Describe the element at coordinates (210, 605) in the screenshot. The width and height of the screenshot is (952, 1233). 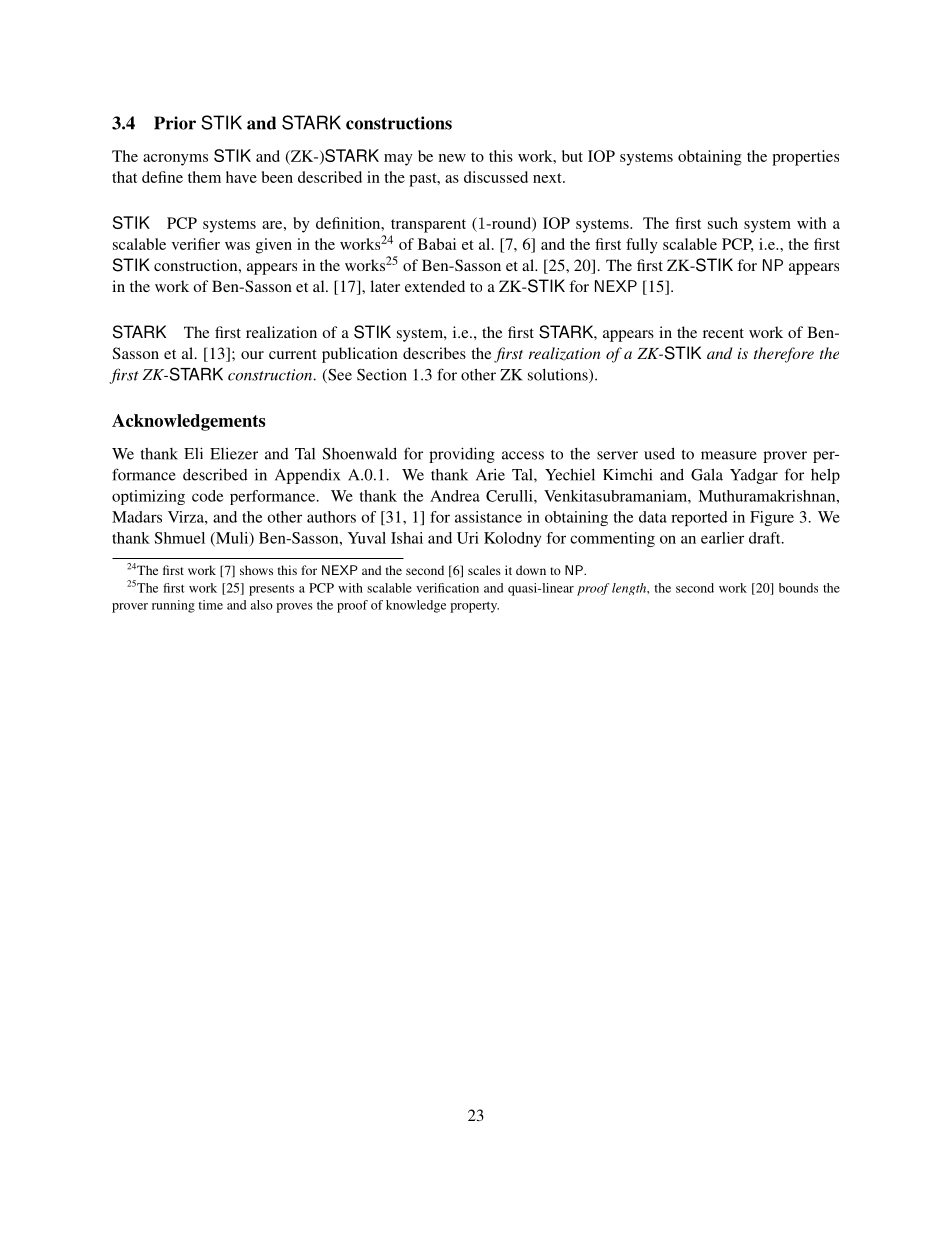
I see `time` at that location.
